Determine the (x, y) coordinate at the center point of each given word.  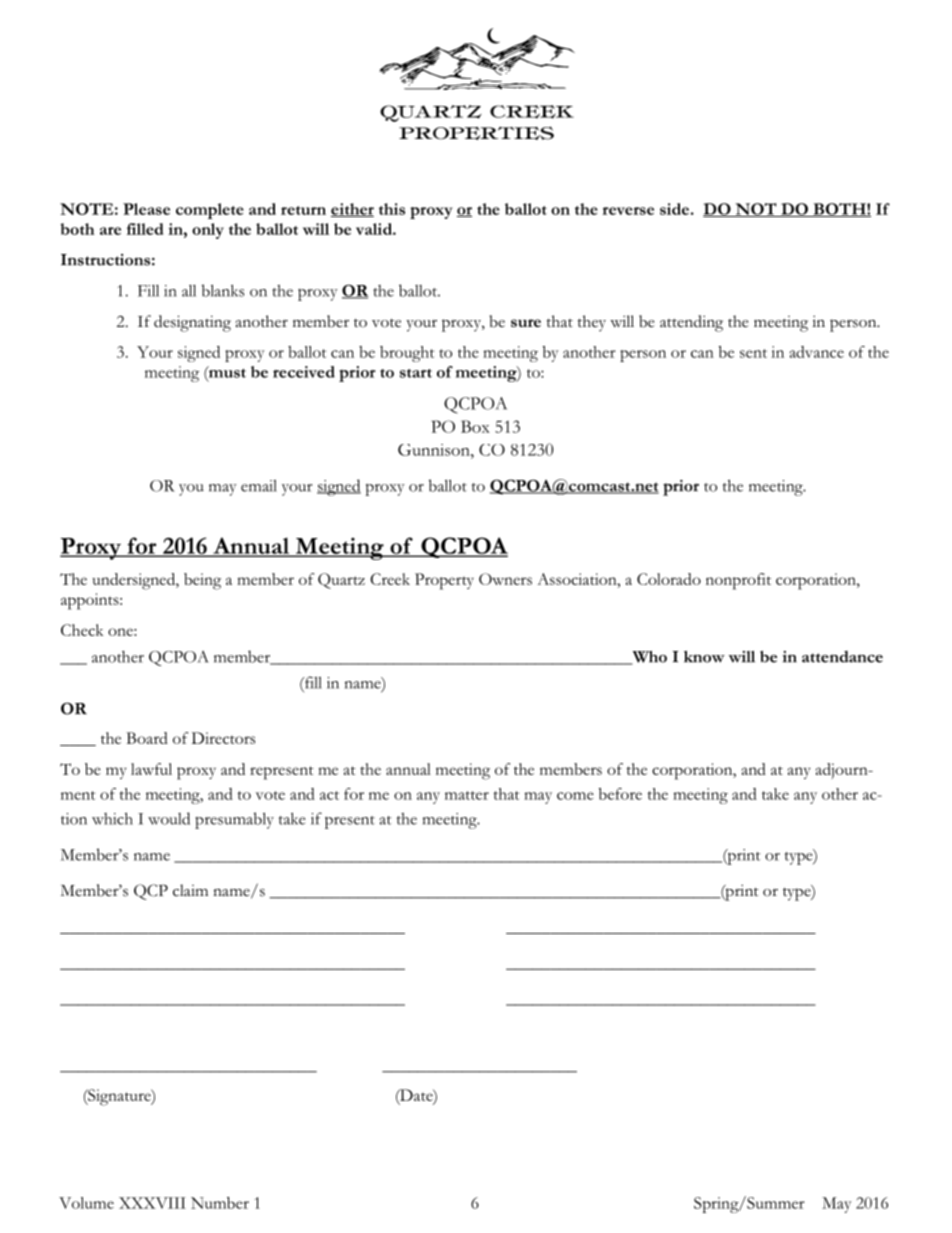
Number (220, 1203)
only (208, 231)
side (674, 209)
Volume (86, 1203)
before (620, 794)
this (392, 209)
